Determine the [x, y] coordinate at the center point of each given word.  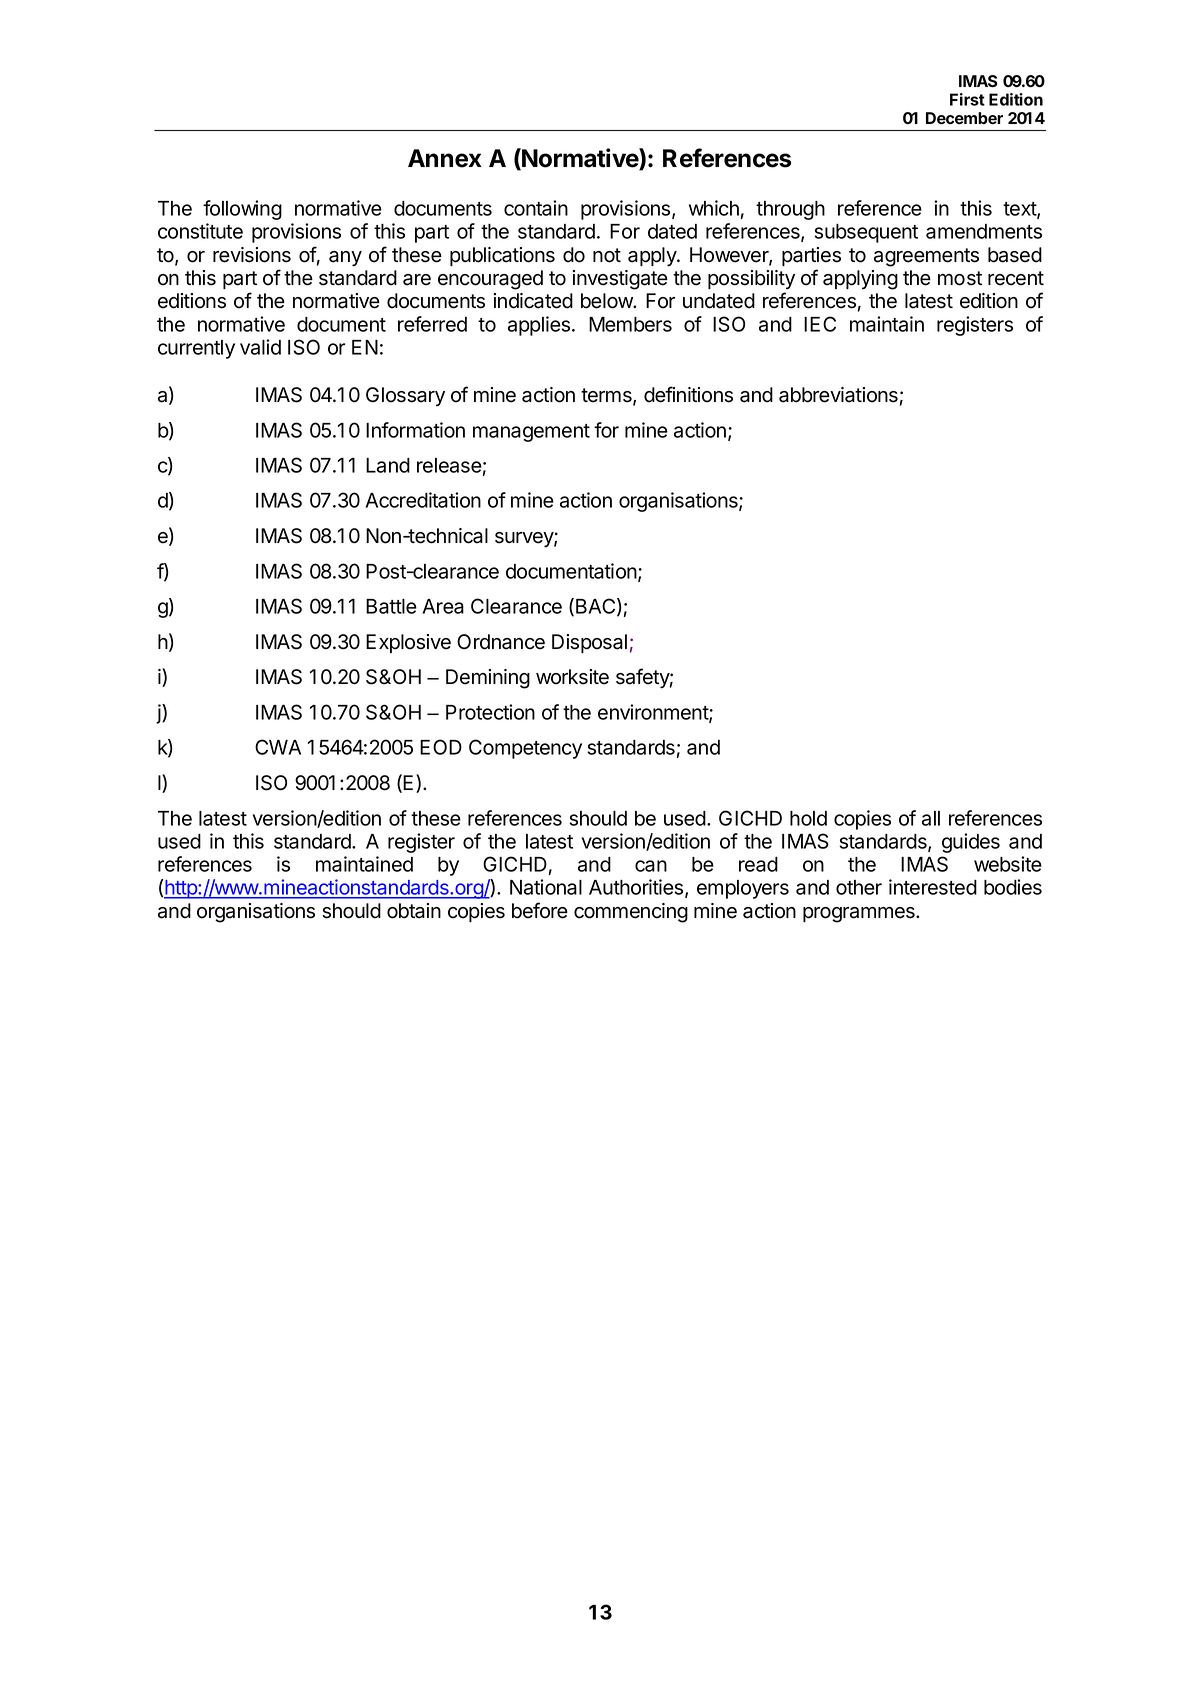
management [531, 433]
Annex [445, 158]
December [964, 118]
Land [388, 465]
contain [536, 208]
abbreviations [838, 395]
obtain [414, 911]
